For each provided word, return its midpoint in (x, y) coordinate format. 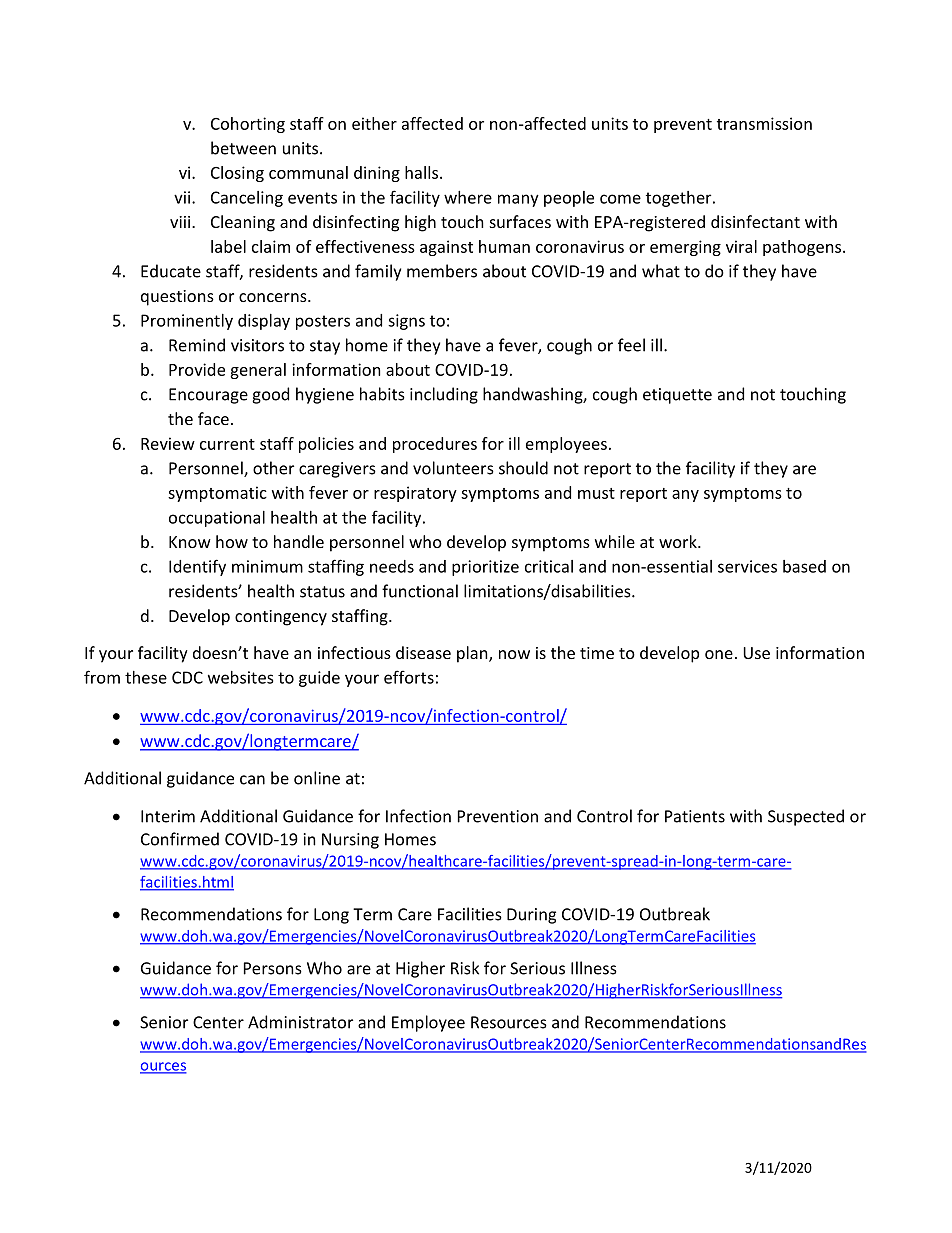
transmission (764, 123)
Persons (273, 968)
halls (423, 172)
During (531, 916)
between (243, 148)
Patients (695, 816)
